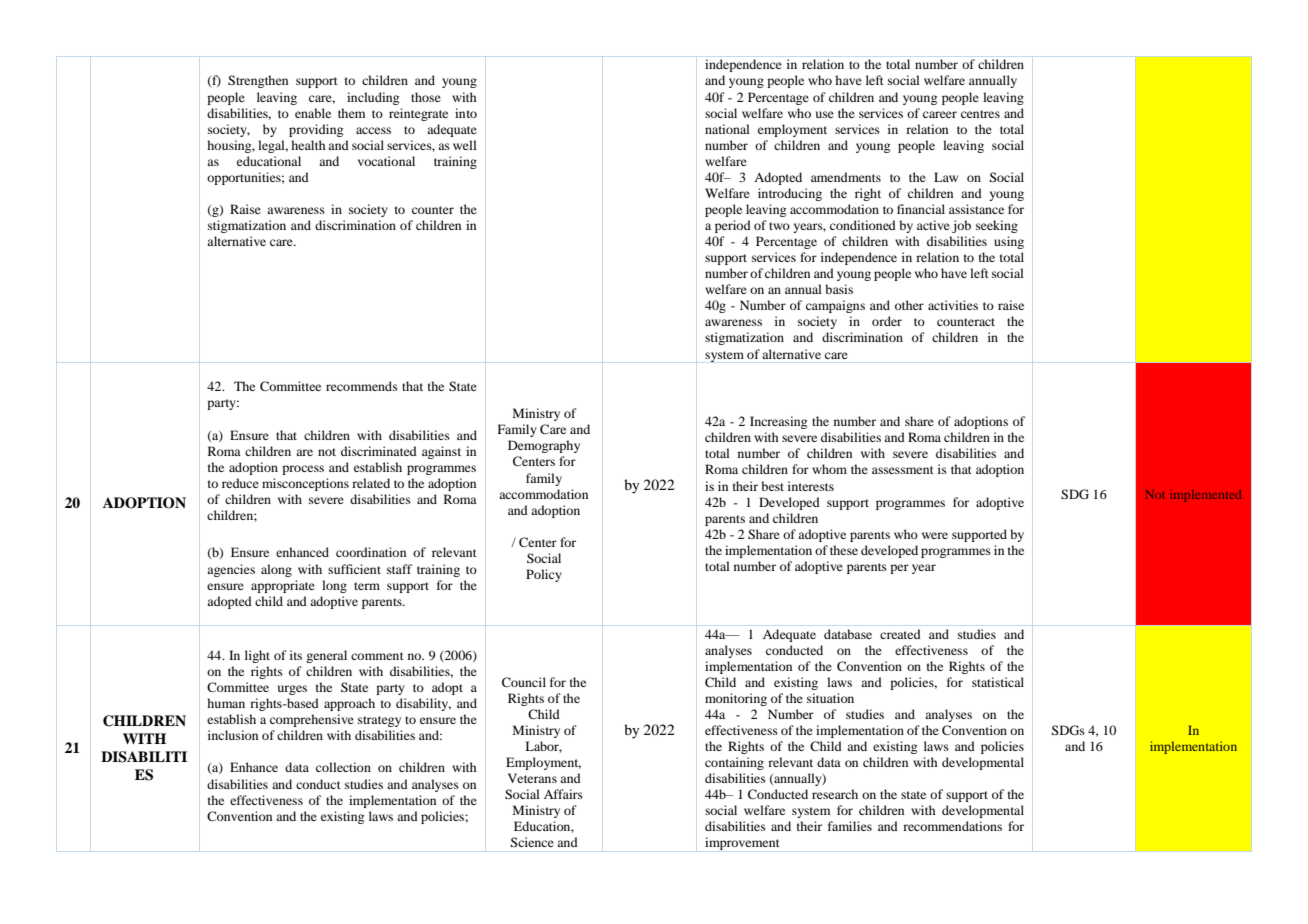  Describe the element at coordinates (343, 767) in the screenshot. I see `collection` at that location.
